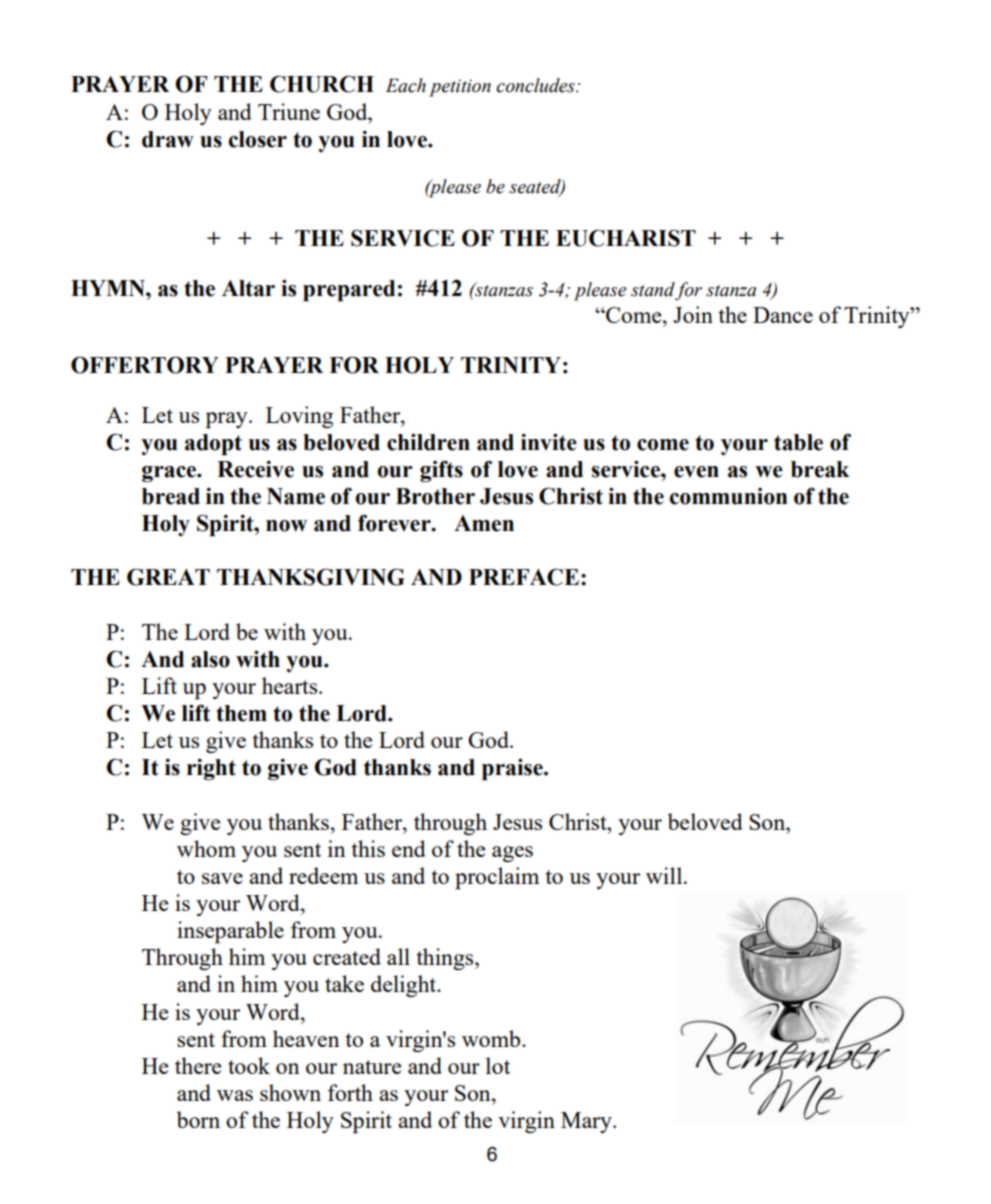  Describe the element at coordinates (460, 88) in the image. I see `petition` at that location.
